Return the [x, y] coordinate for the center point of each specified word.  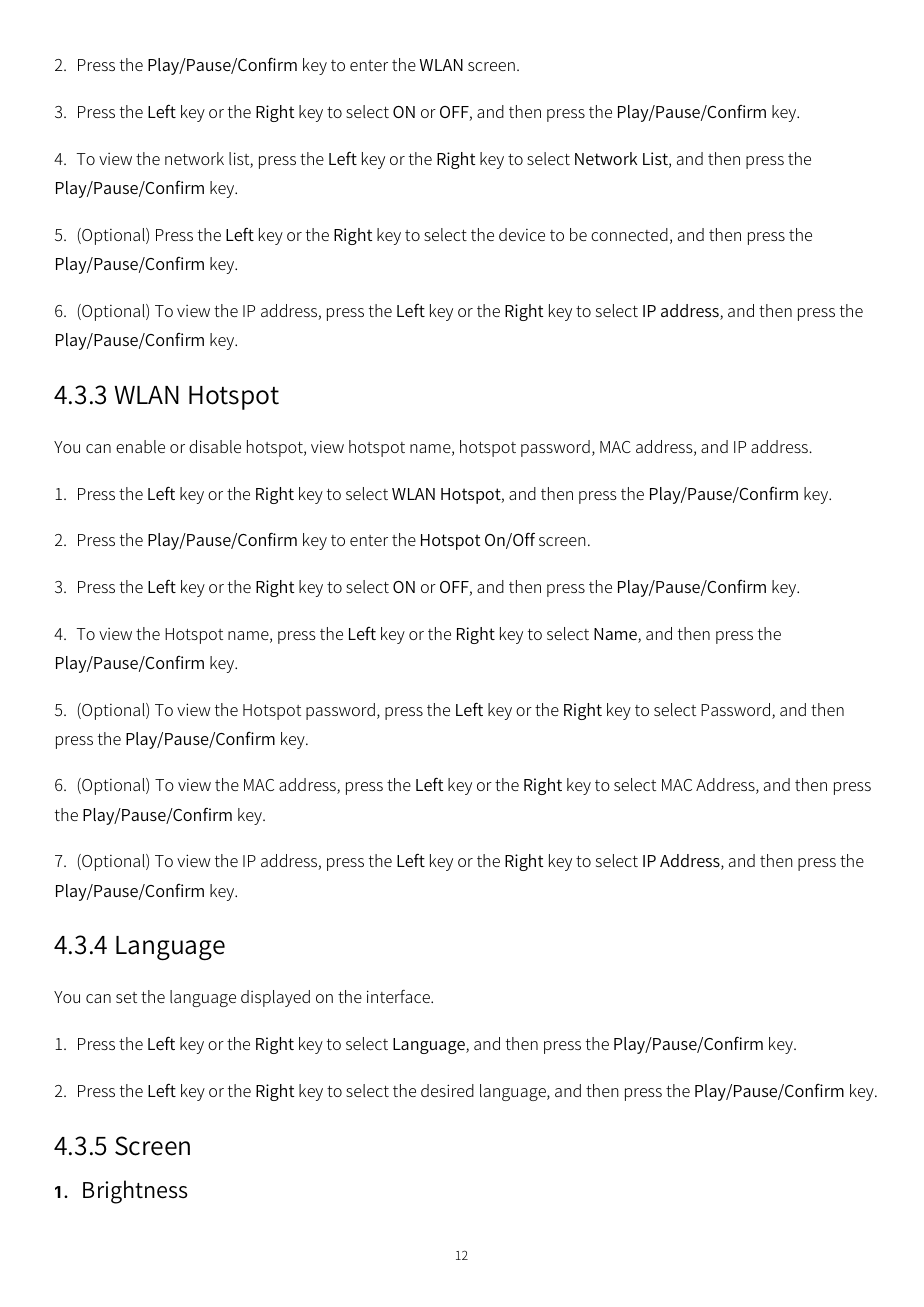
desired [447, 1090]
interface [399, 996]
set [126, 997]
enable [140, 446]
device [522, 234]
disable [215, 446]
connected [629, 234]
